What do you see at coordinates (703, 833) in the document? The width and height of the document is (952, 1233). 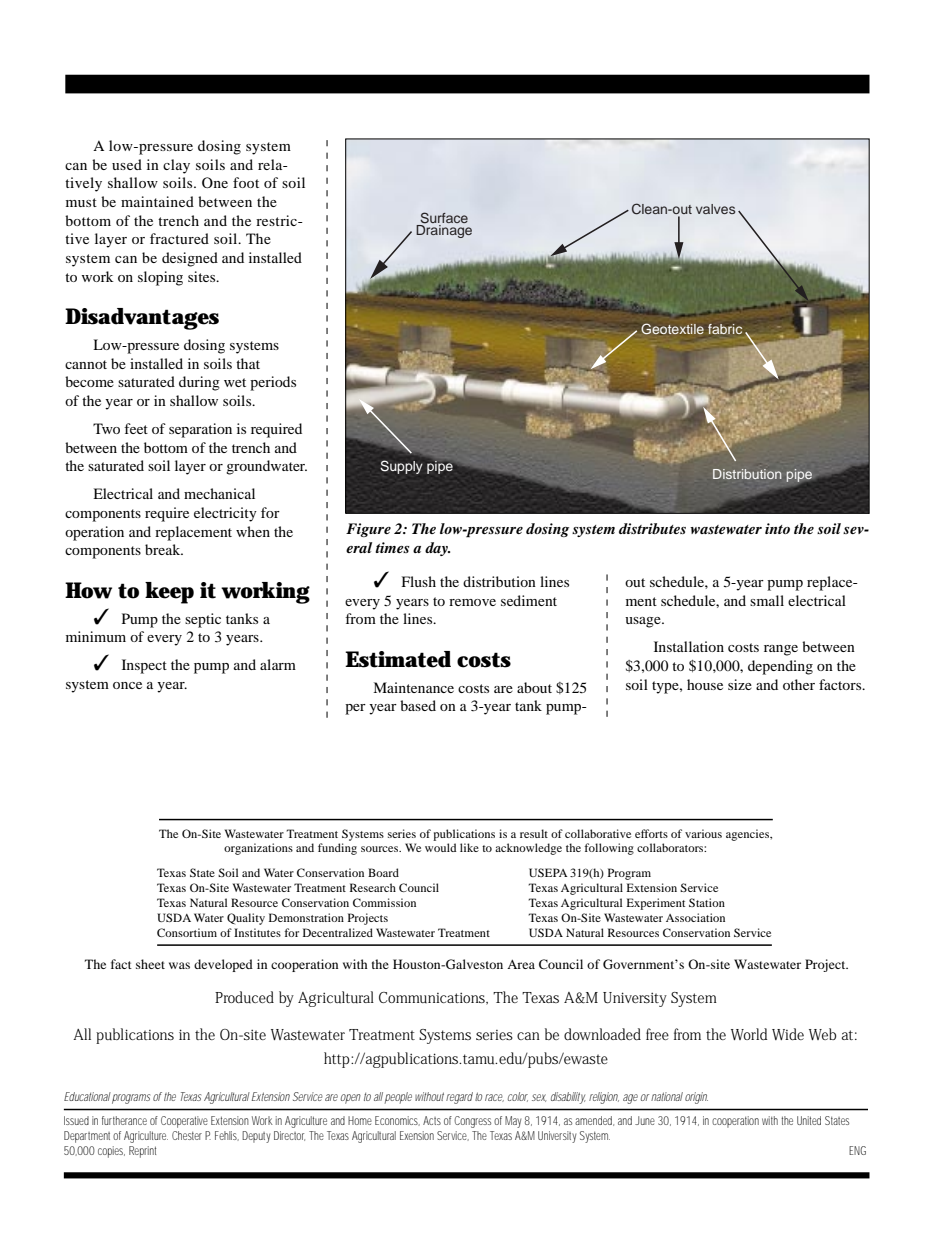 I see `various` at bounding box center [703, 833].
